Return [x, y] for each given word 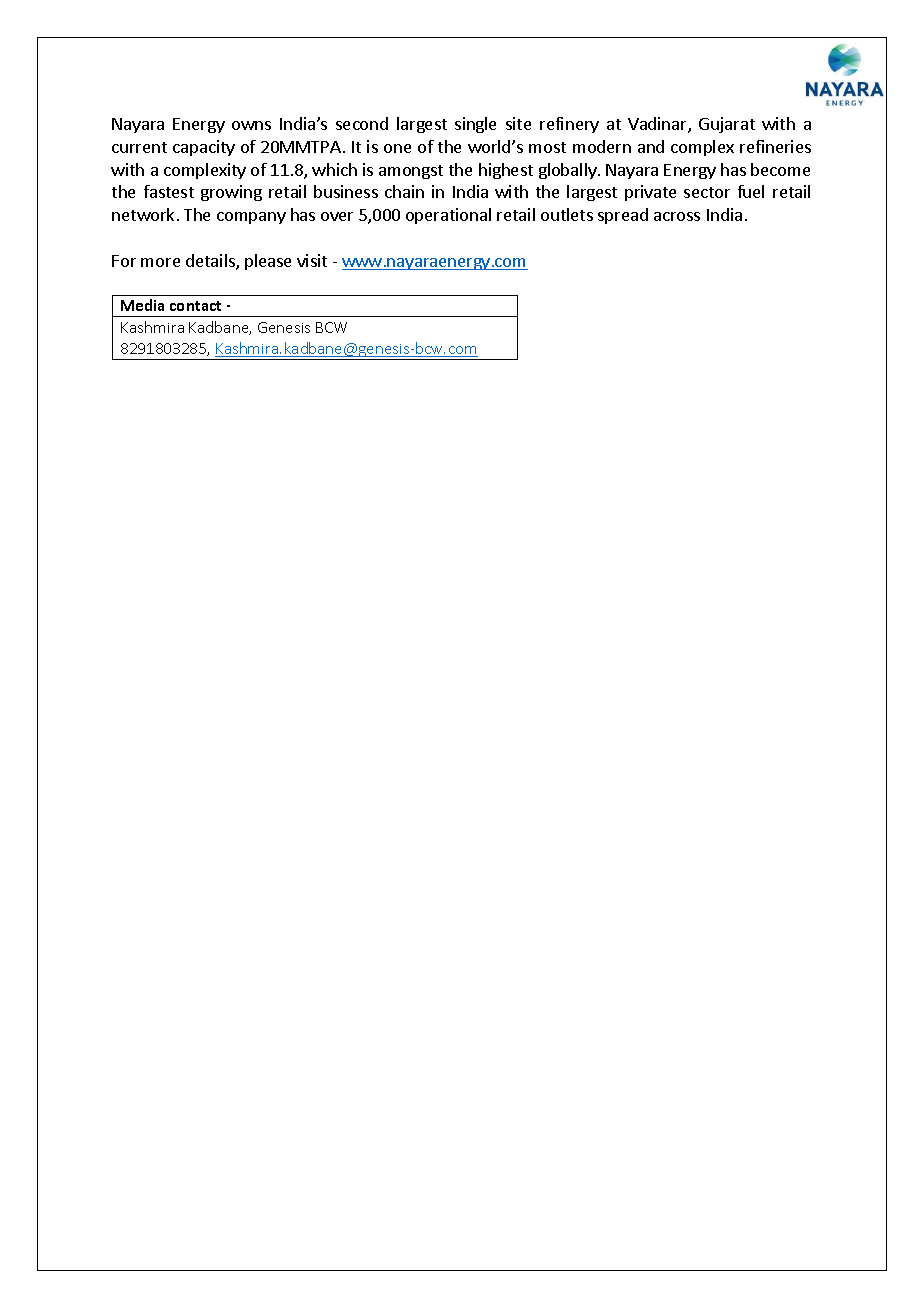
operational [448, 216]
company [251, 218]
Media [142, 305]
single [475, 125]
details [211, 262]
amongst [411, 172]
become [780, 169]
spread [623, 216]
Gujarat [727, 125]
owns [251, 125]
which [334, 169]
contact [195, 306]
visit [312, 260]
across [677, 216]
